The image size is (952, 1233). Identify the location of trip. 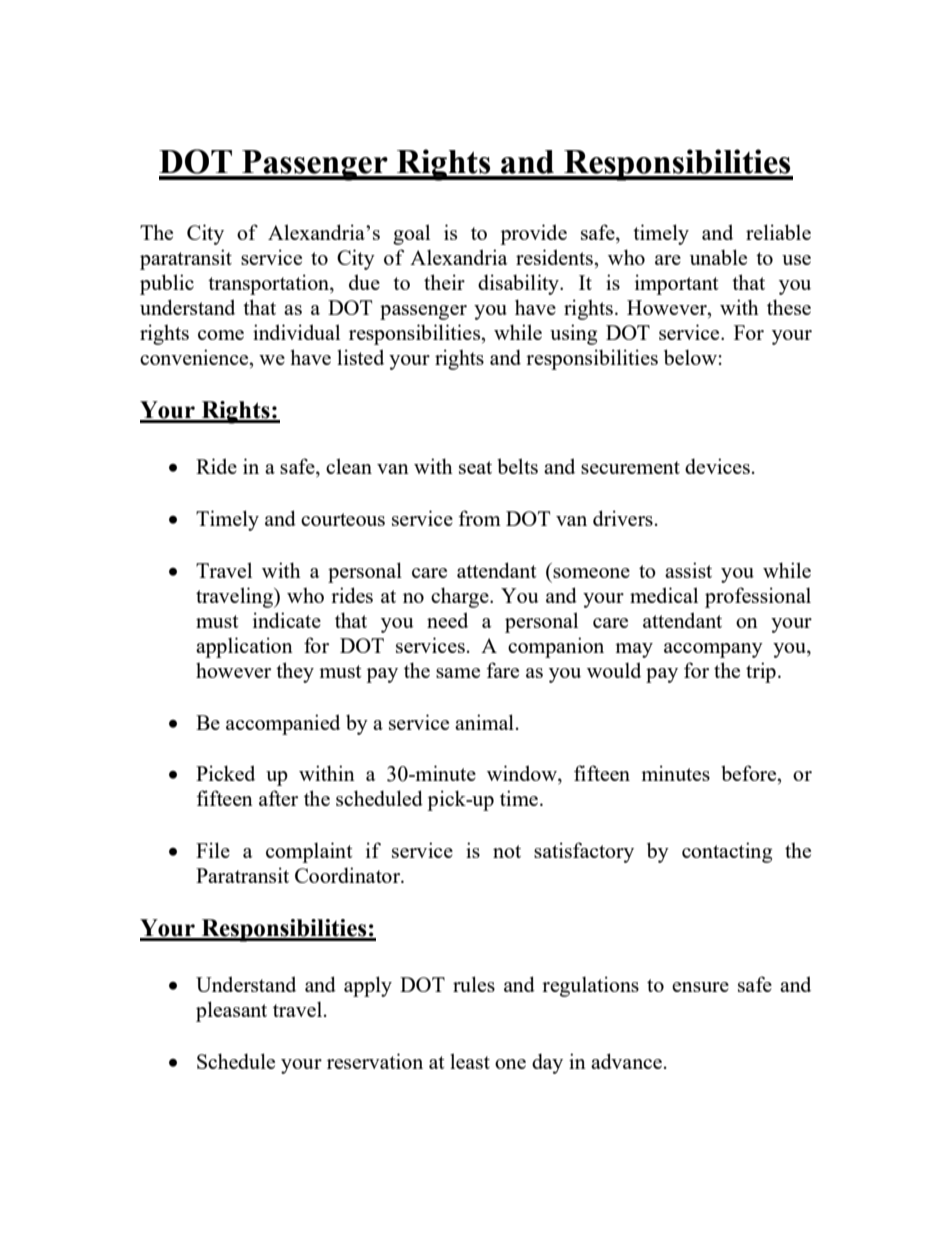
(761, 672).
